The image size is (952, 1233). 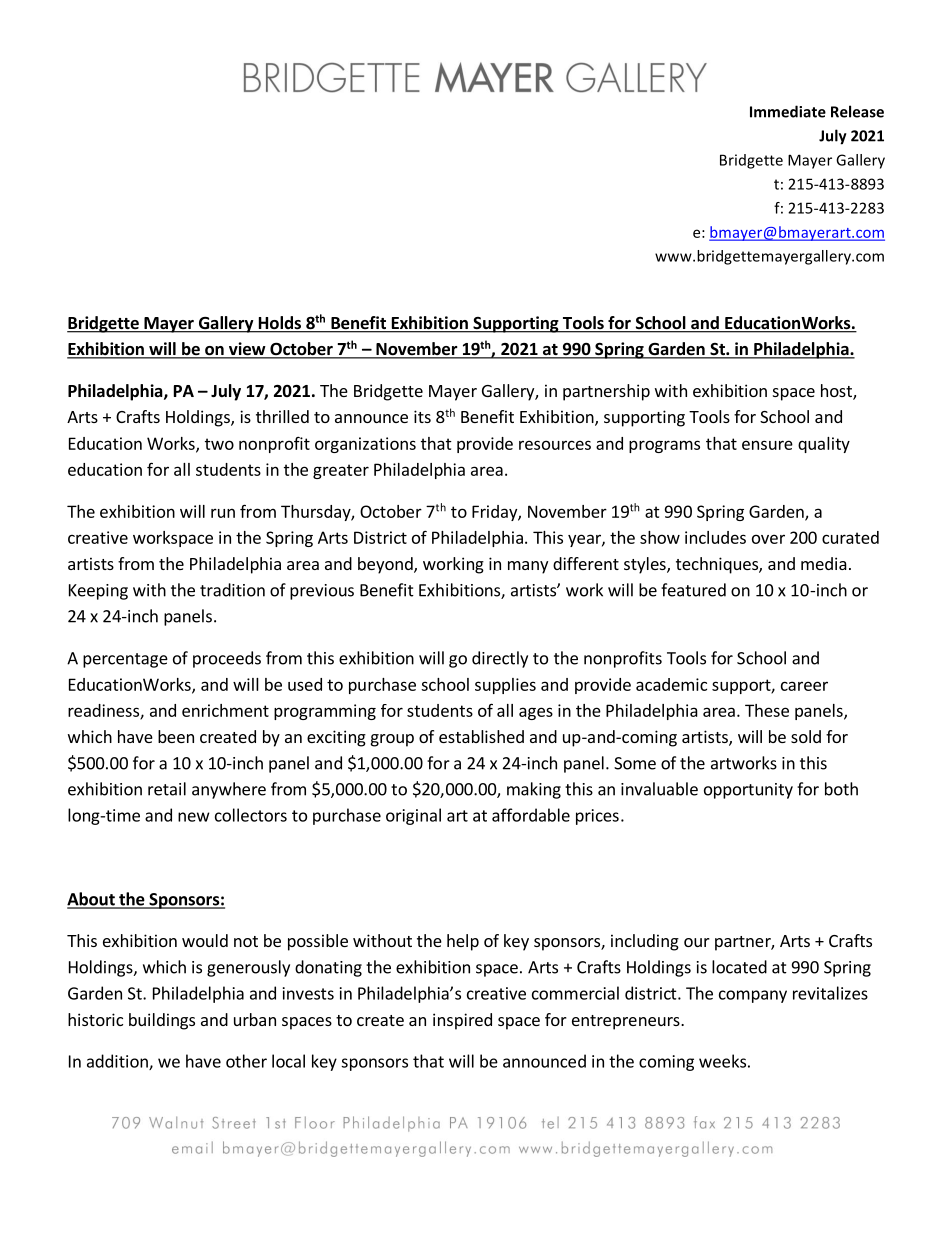 What do you see at coordinates (718, 565) in the page?
I see `techniques` at bounding box center [718, 565].
